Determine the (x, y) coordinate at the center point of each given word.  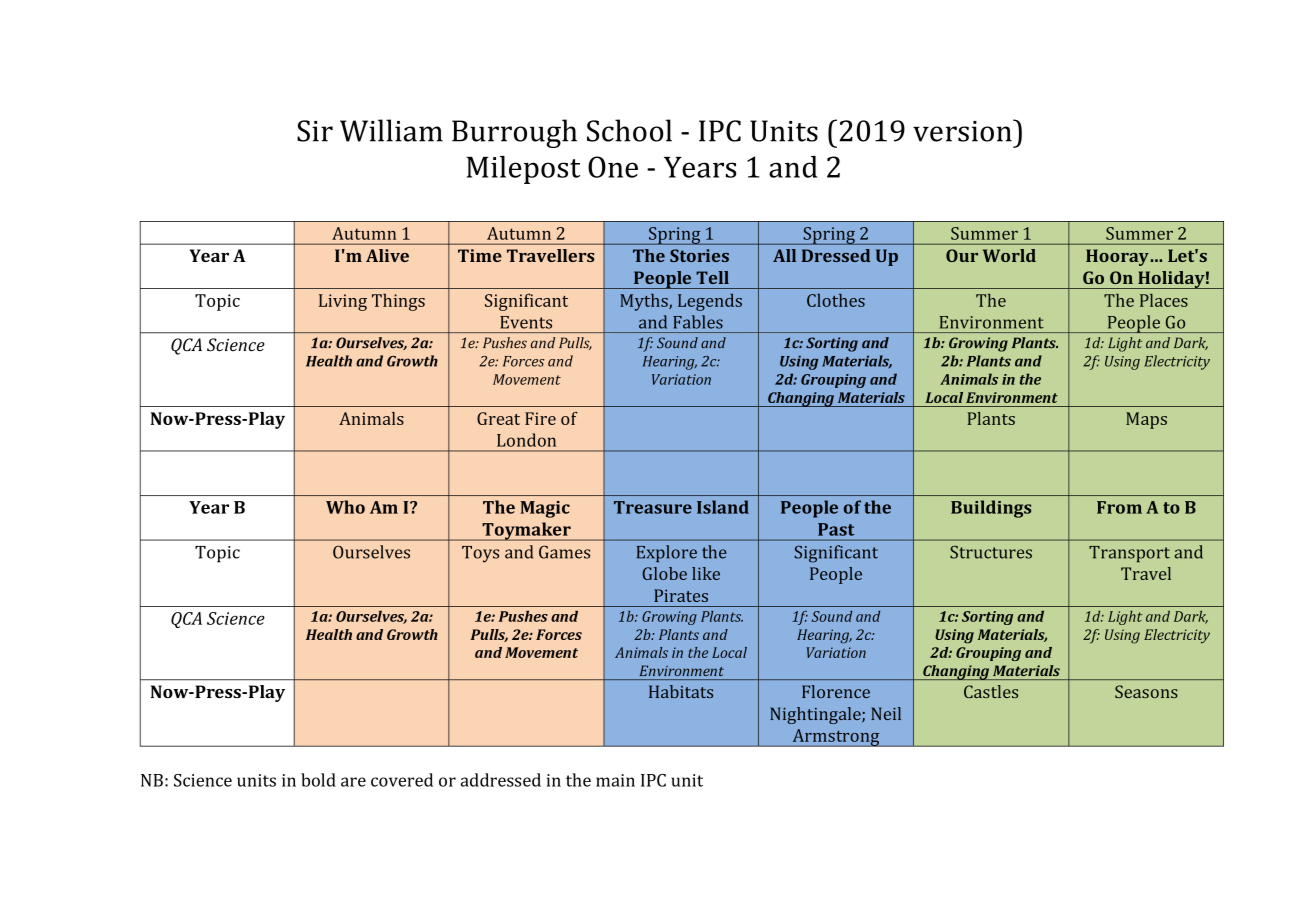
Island (723, 507)
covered (402, 780)
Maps (1146, 420)
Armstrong (836, 738)
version (963, 130)
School (629, 130)
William (391, 130)
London (526, 440)
